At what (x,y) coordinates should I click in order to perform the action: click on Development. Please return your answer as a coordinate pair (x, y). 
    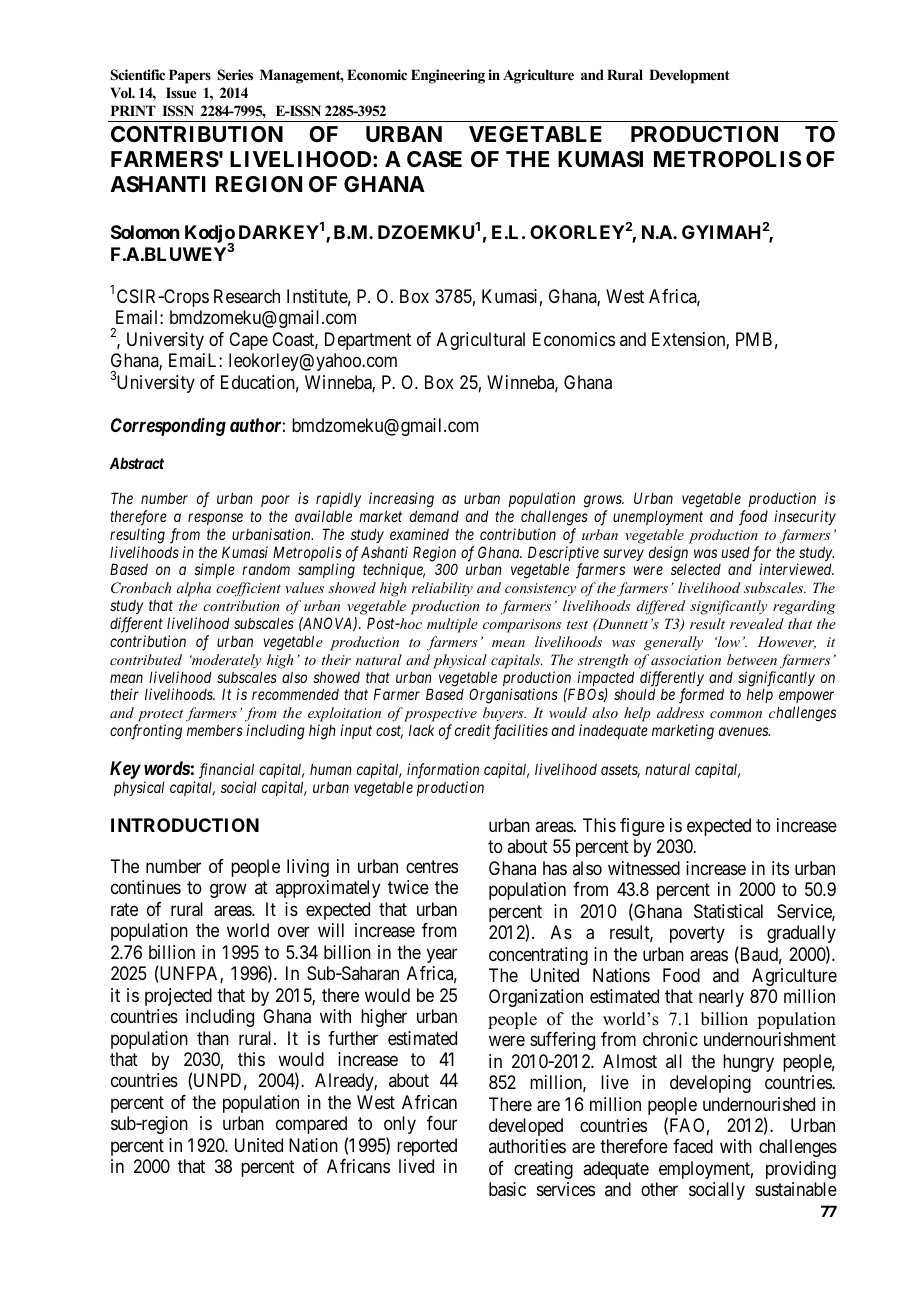
    Looking at the image, I should click on (689, 76).
